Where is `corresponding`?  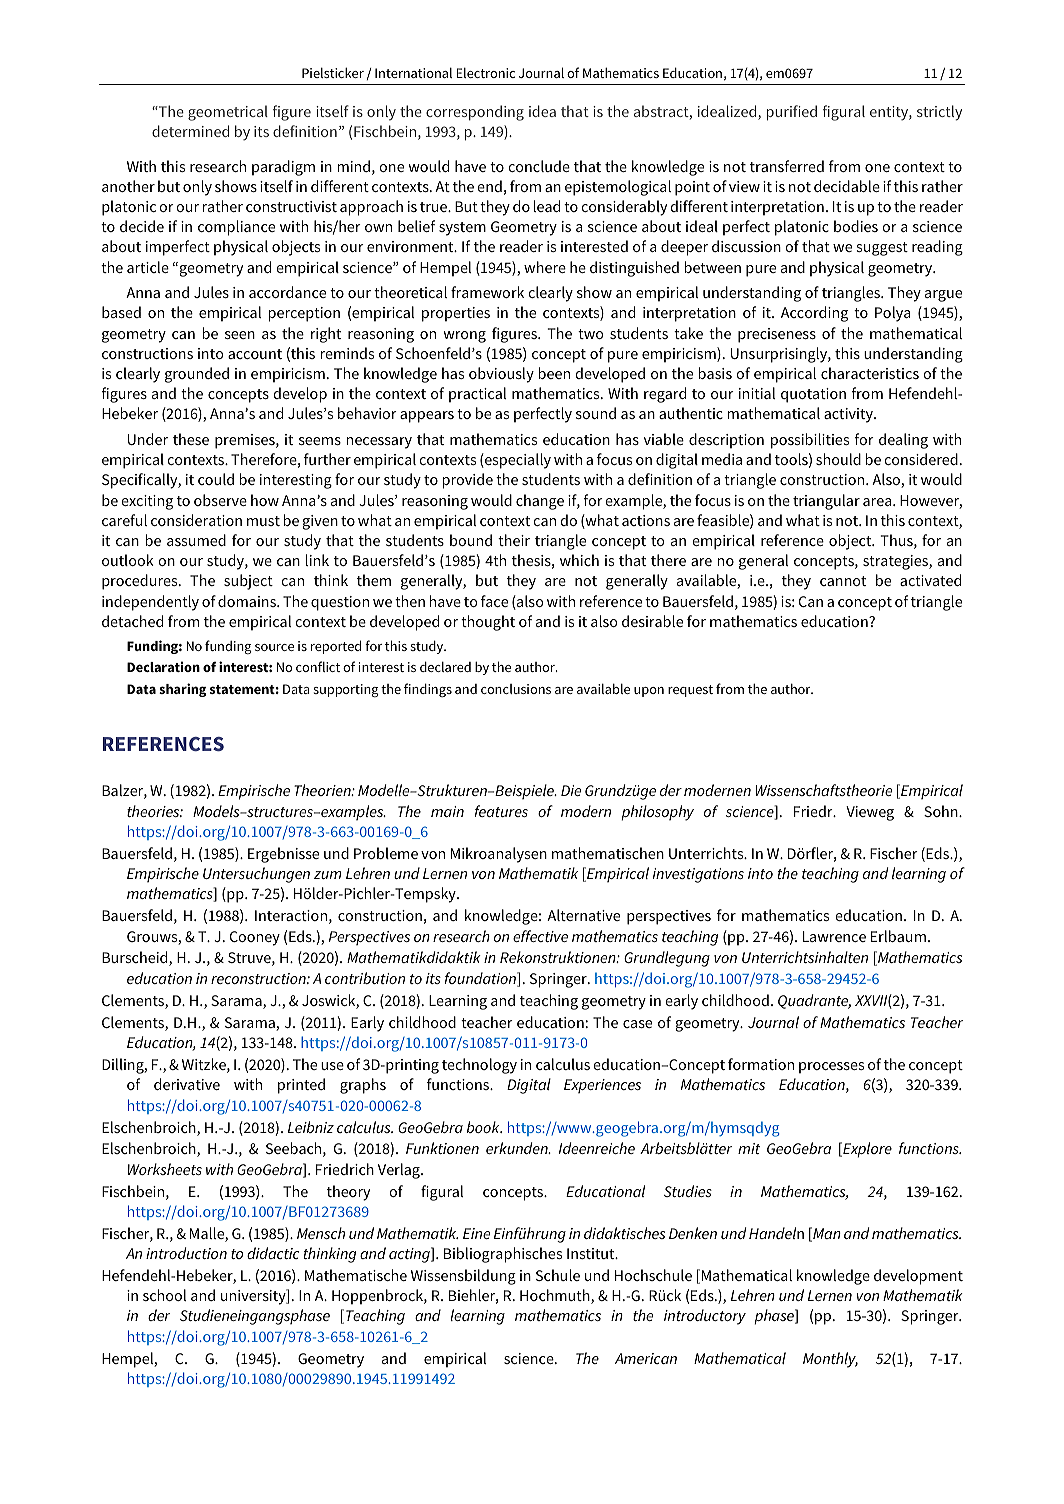 corresponding is located at coordinates (475, 113).
